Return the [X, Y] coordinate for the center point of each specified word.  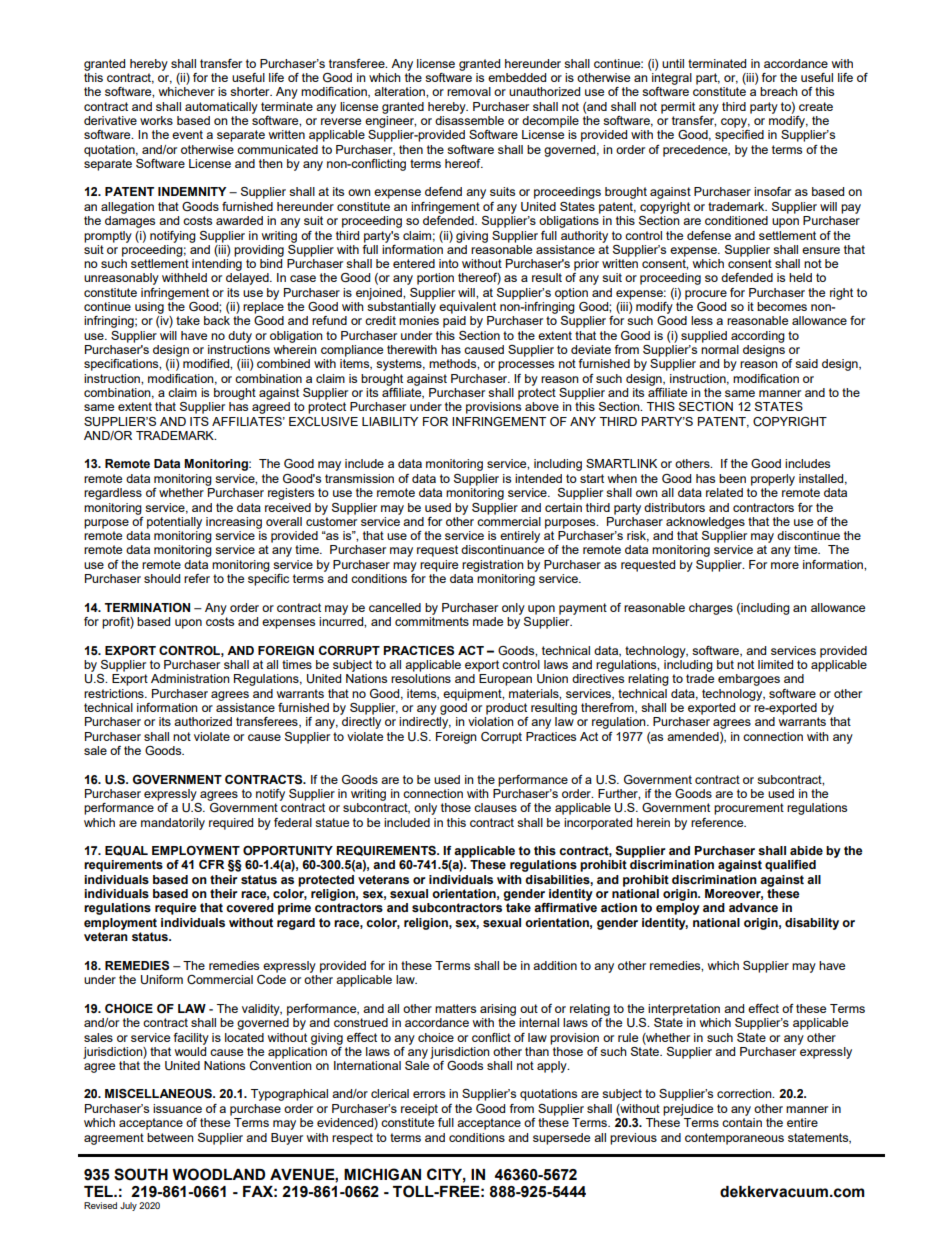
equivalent [467, 308]
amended [694, 737]
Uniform [162, 980]
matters [455, 1008]
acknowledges [705, 523]
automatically [221, 108]
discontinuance [502, 549]
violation [491, 721]
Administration [190, 678]
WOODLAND [218, 1174]
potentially [174, 523]
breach [779, 91]
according [758, 337]
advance [753, 907]
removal [469, 91]
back [217, 320]
